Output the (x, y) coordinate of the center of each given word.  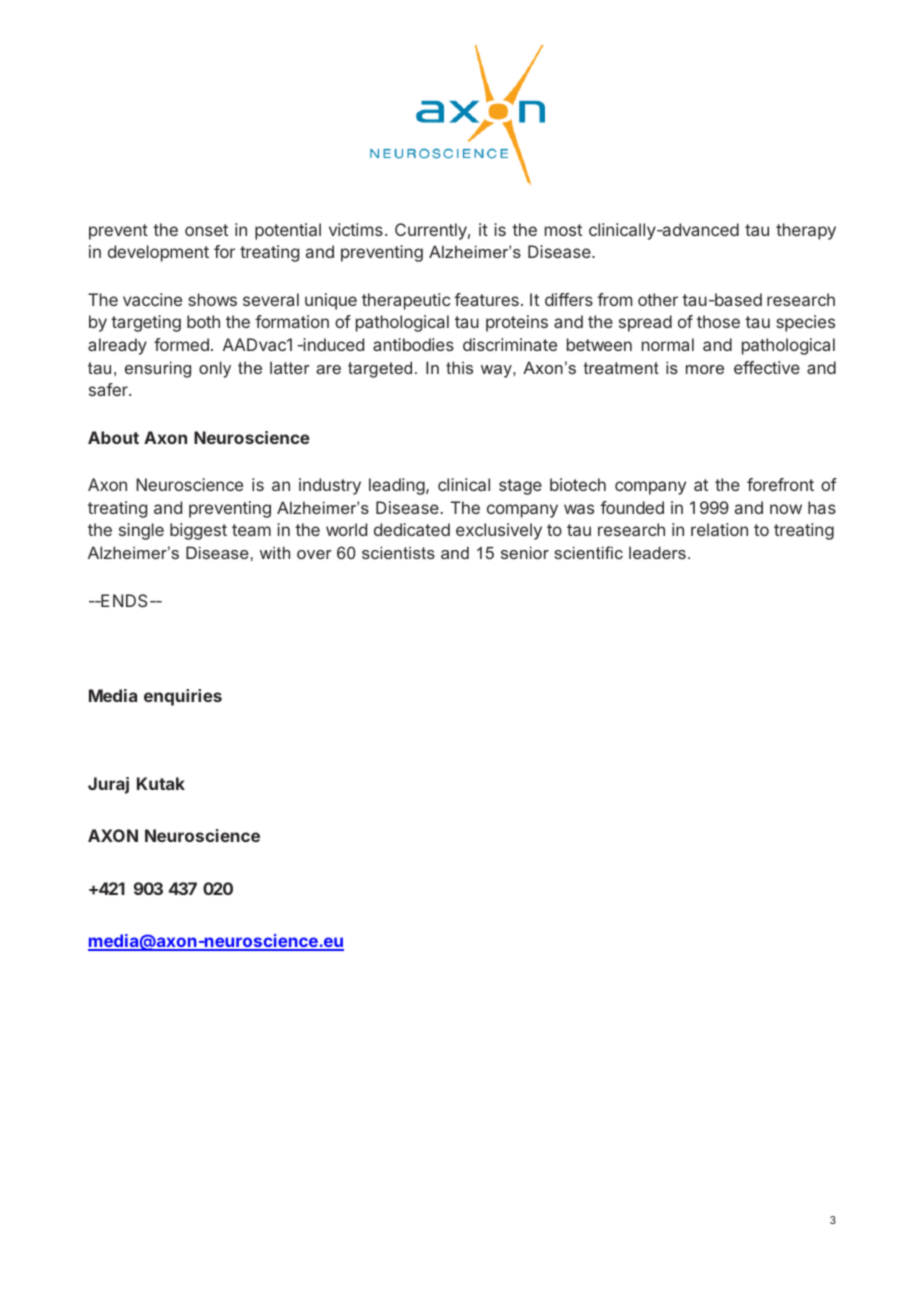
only (215, 369)
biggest (198, 531)
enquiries (183, 697)
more (705, 369)
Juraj (108, 785)
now (786, 509)
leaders (657, 552)
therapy (806, 231)
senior (525, 552)
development (158, 253)
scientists (398, 552)
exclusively (499, 531)
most (563, 230)
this (459, 367)
